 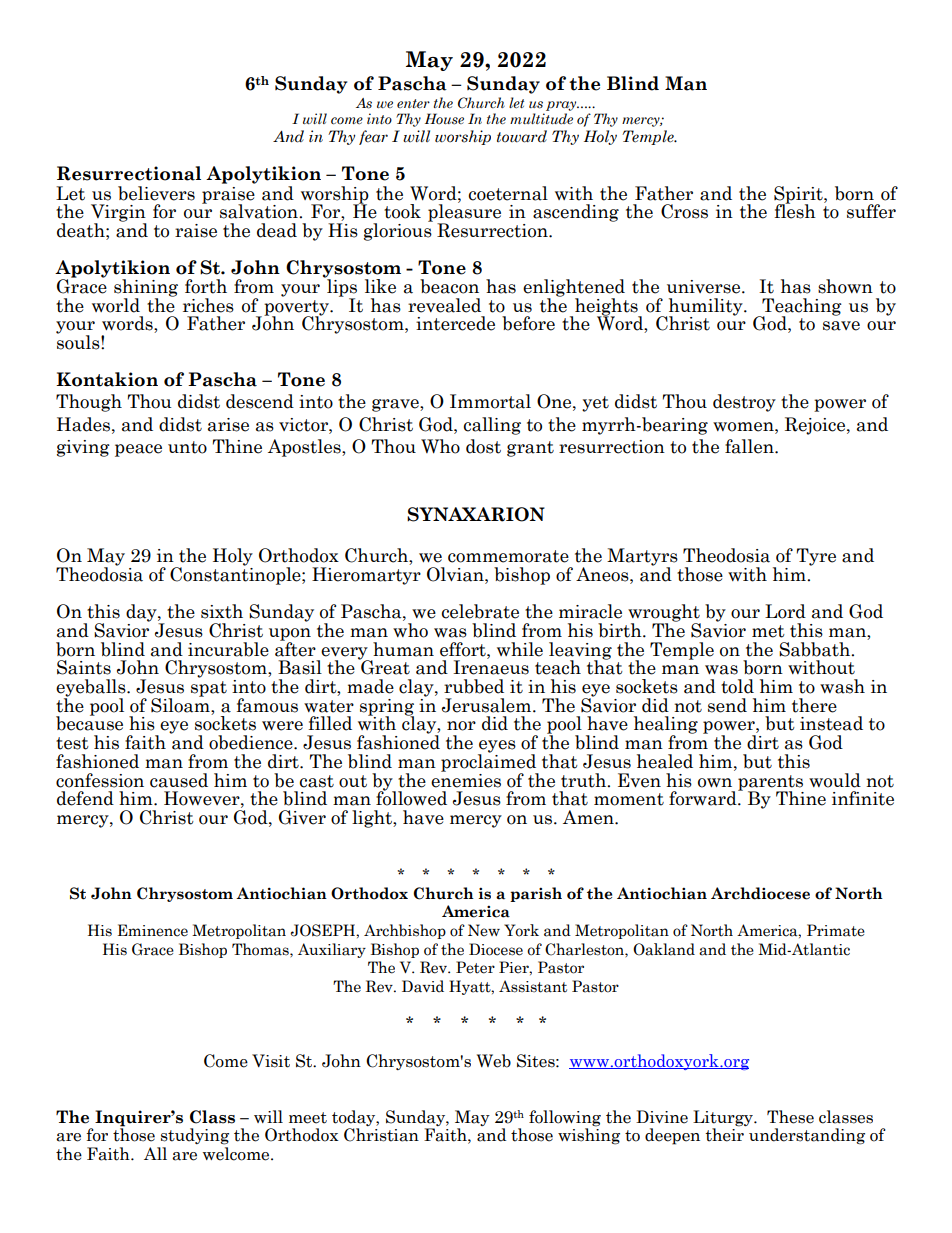 What do you see at coordinates (785, 611) in the screenshot?
I see `Lord` at bounding box center [785, 611].
